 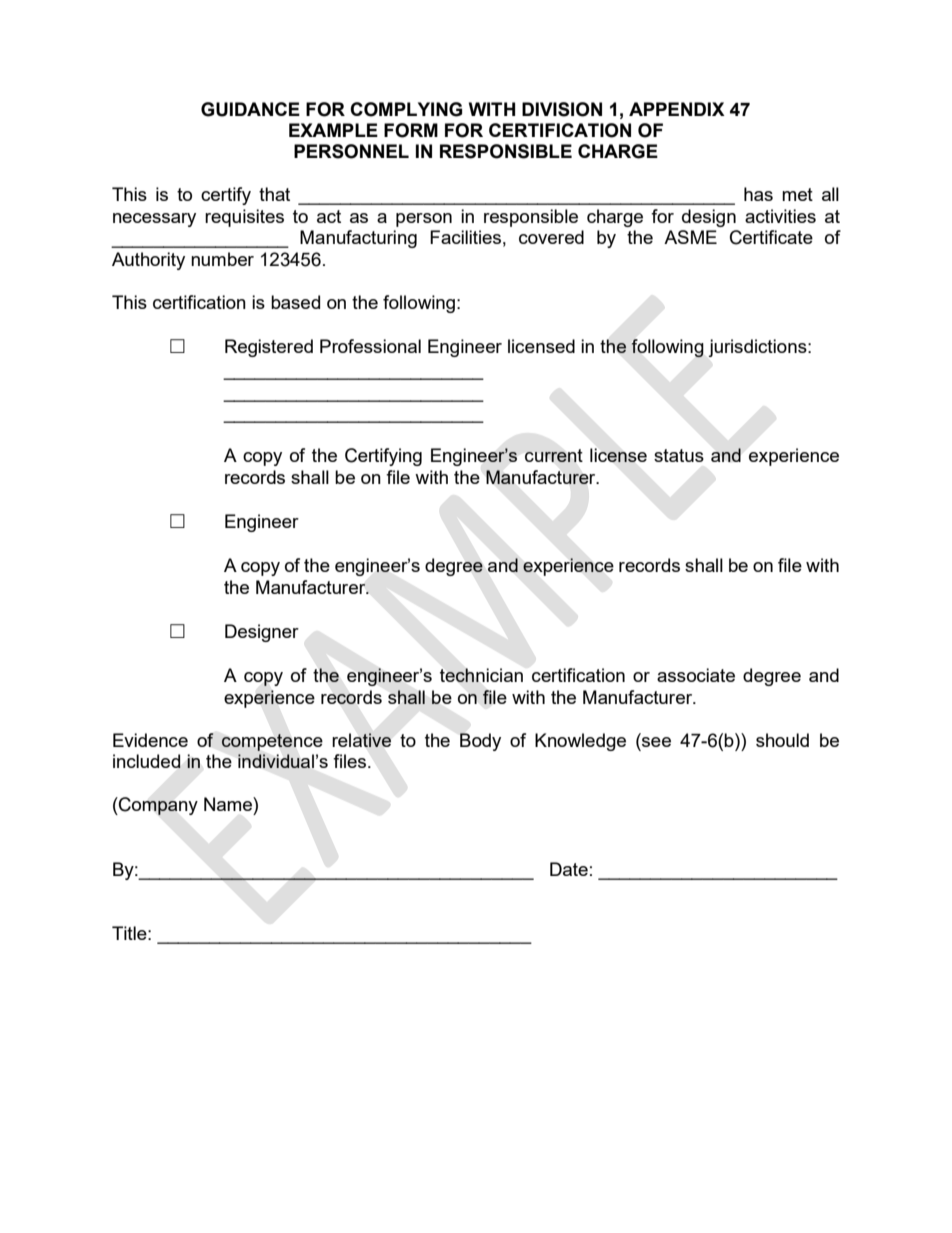 I want to click on Name, so click(x=229, y=804).
